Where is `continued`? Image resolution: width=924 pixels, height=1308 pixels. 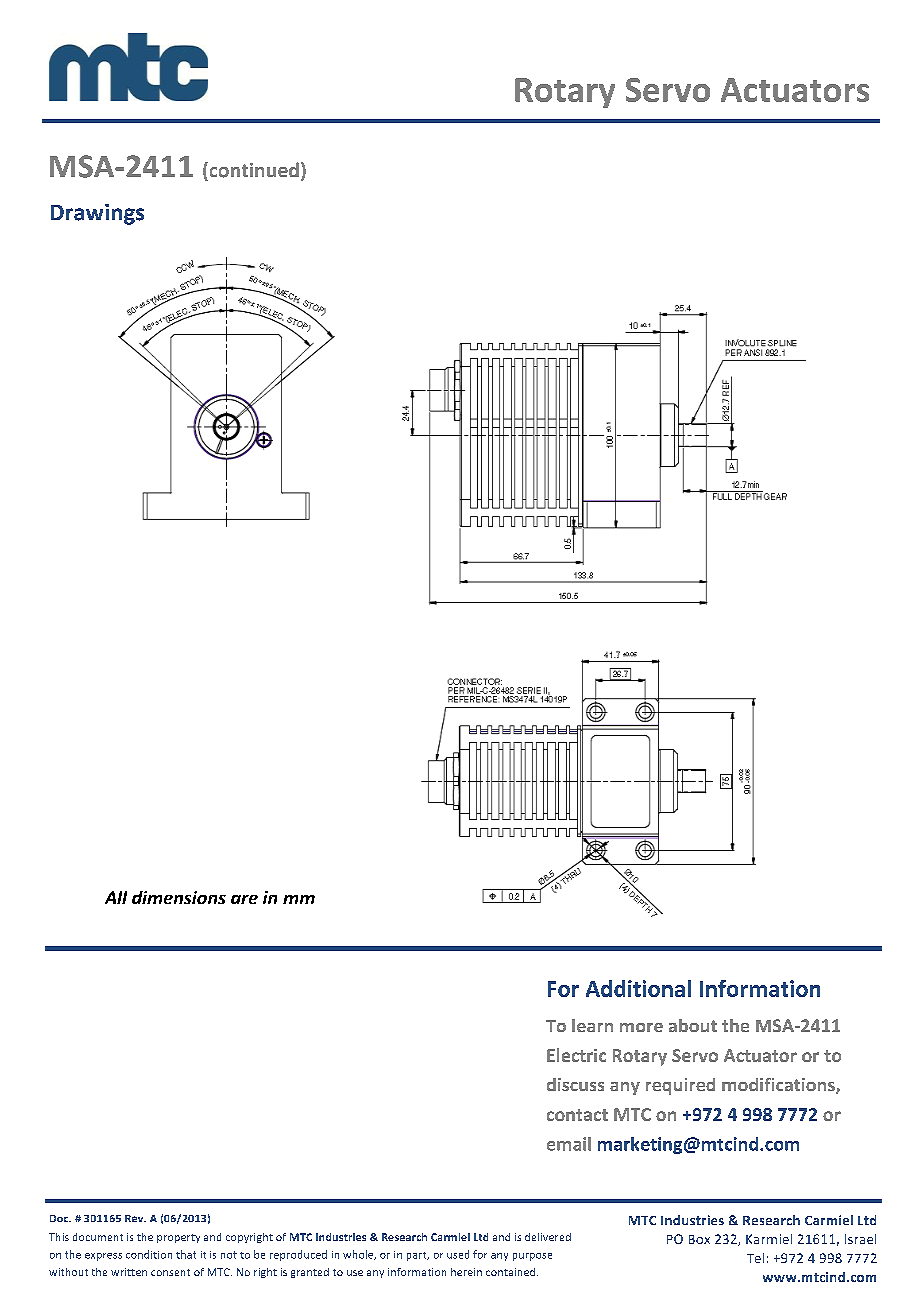 continued is located at coordinates (253, 170).
